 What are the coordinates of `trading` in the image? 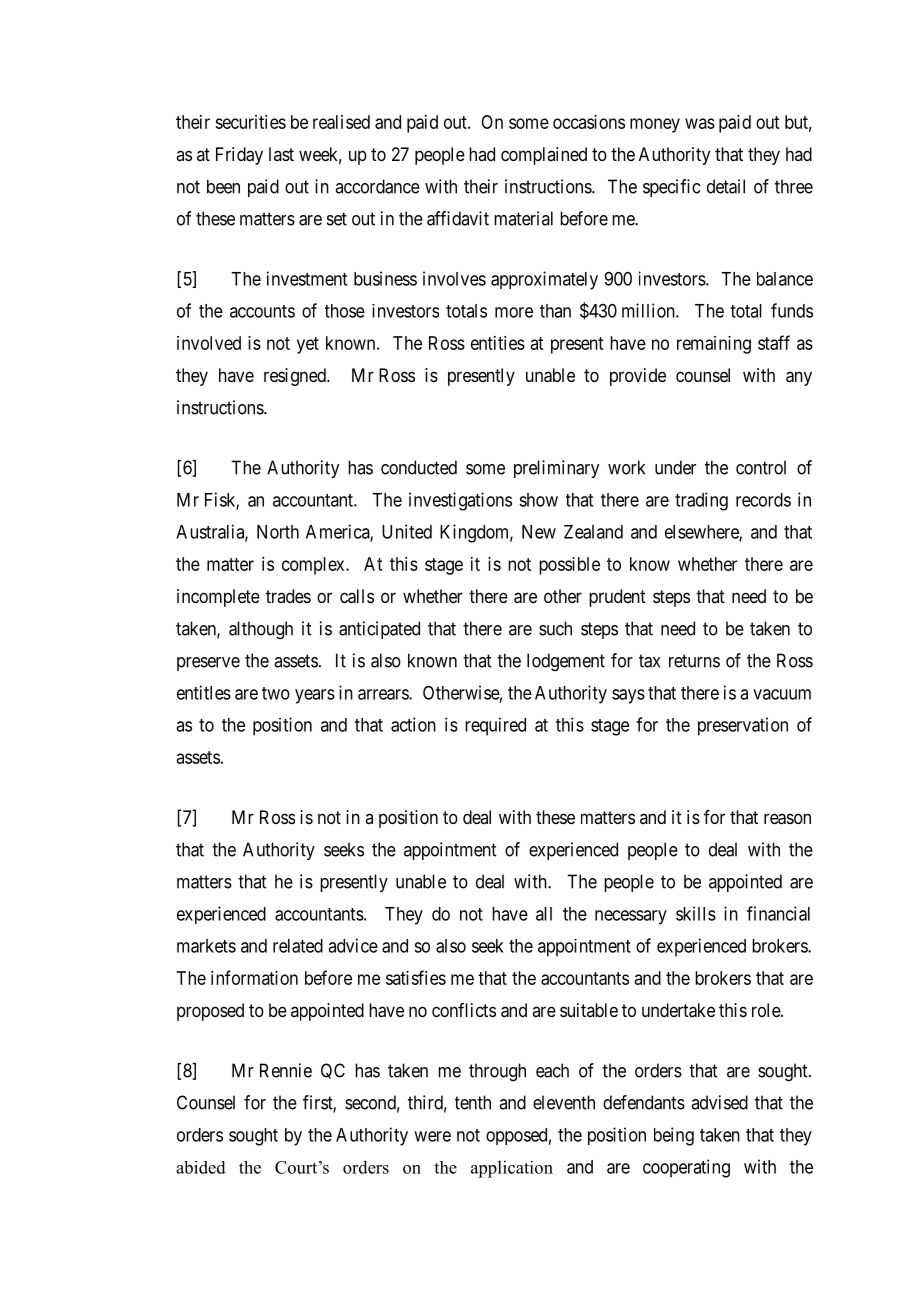 It's located at (701, 501).
